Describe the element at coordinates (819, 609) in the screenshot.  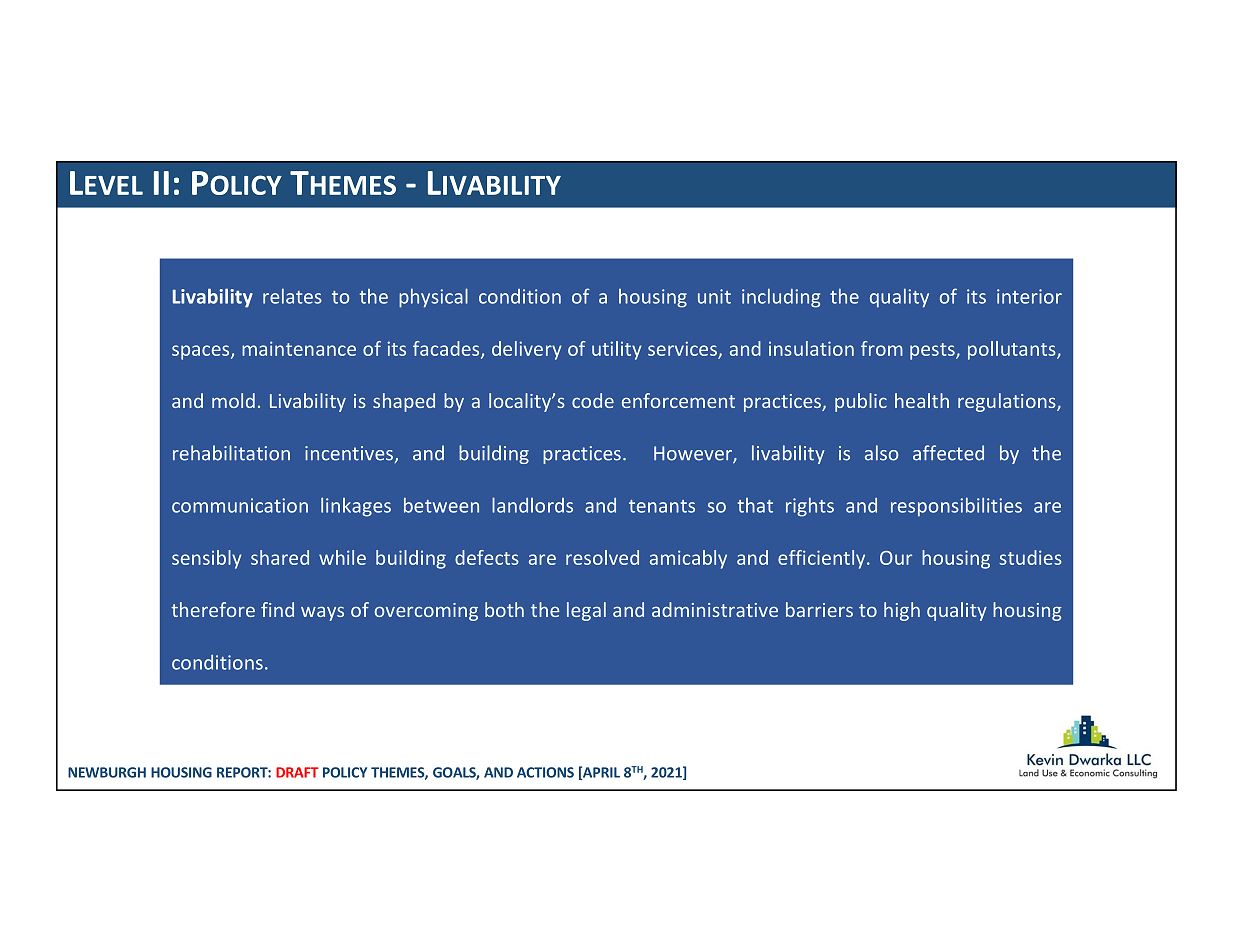
I see `barriers` at that location.
